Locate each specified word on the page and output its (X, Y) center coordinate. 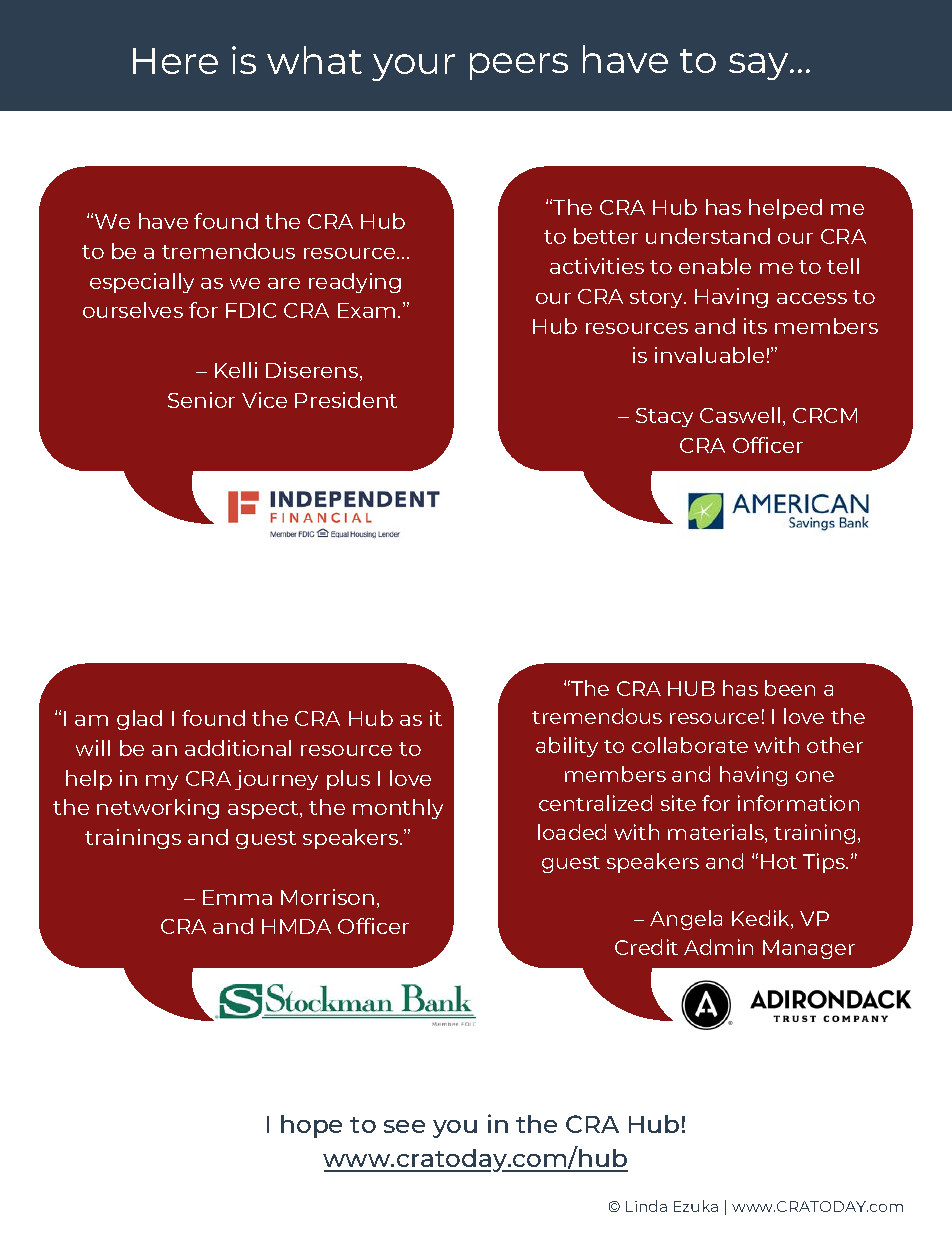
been (790, 688)
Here (175, 61)
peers (519, 66)
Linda (646, 1206)
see (404, 1126)
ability (567, 747)
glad (139, 720)
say (760, 66)
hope (311, 1126)
